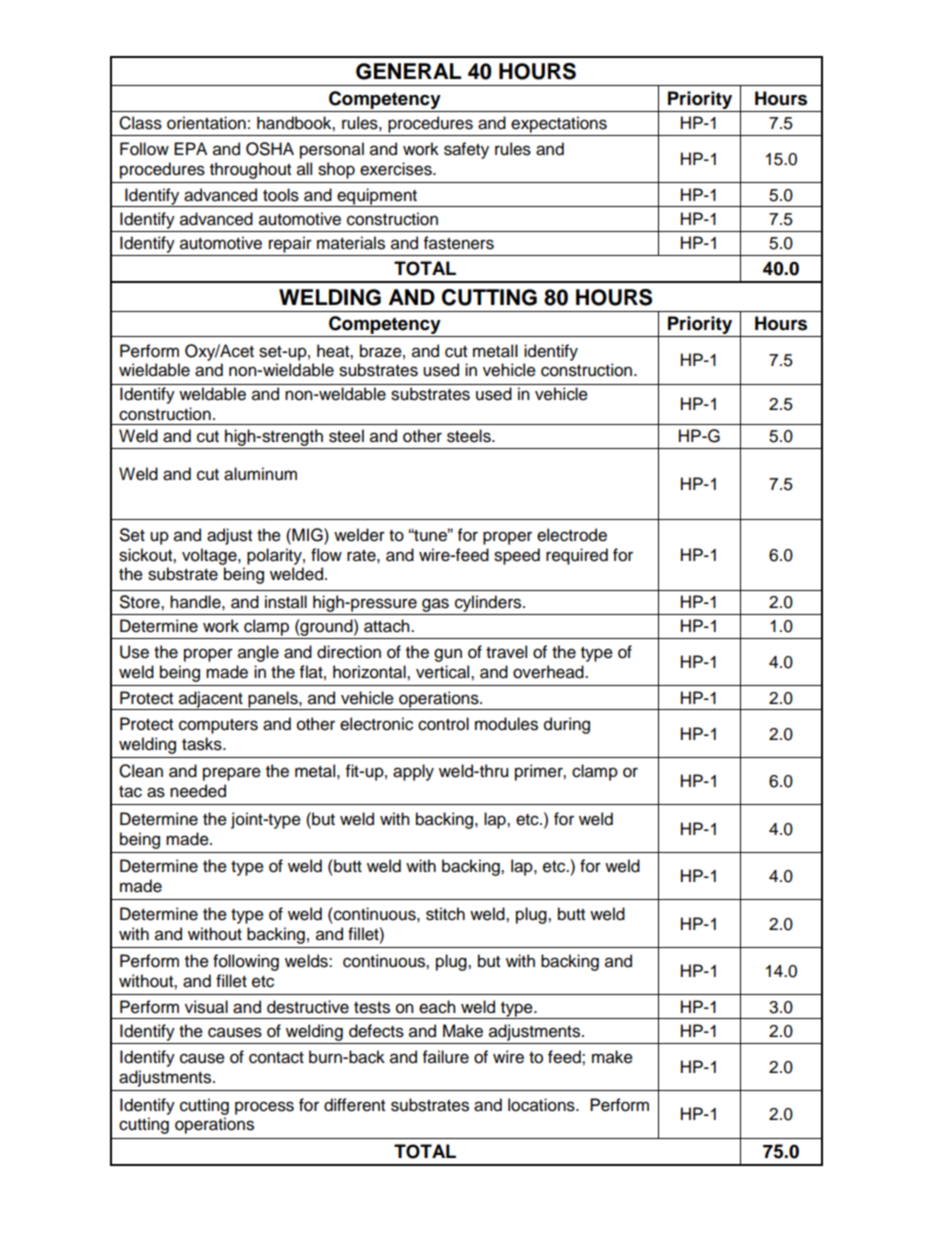 The width and height of the screenshot is (952, 1233). I want to click on materials, so click(351, 243).
